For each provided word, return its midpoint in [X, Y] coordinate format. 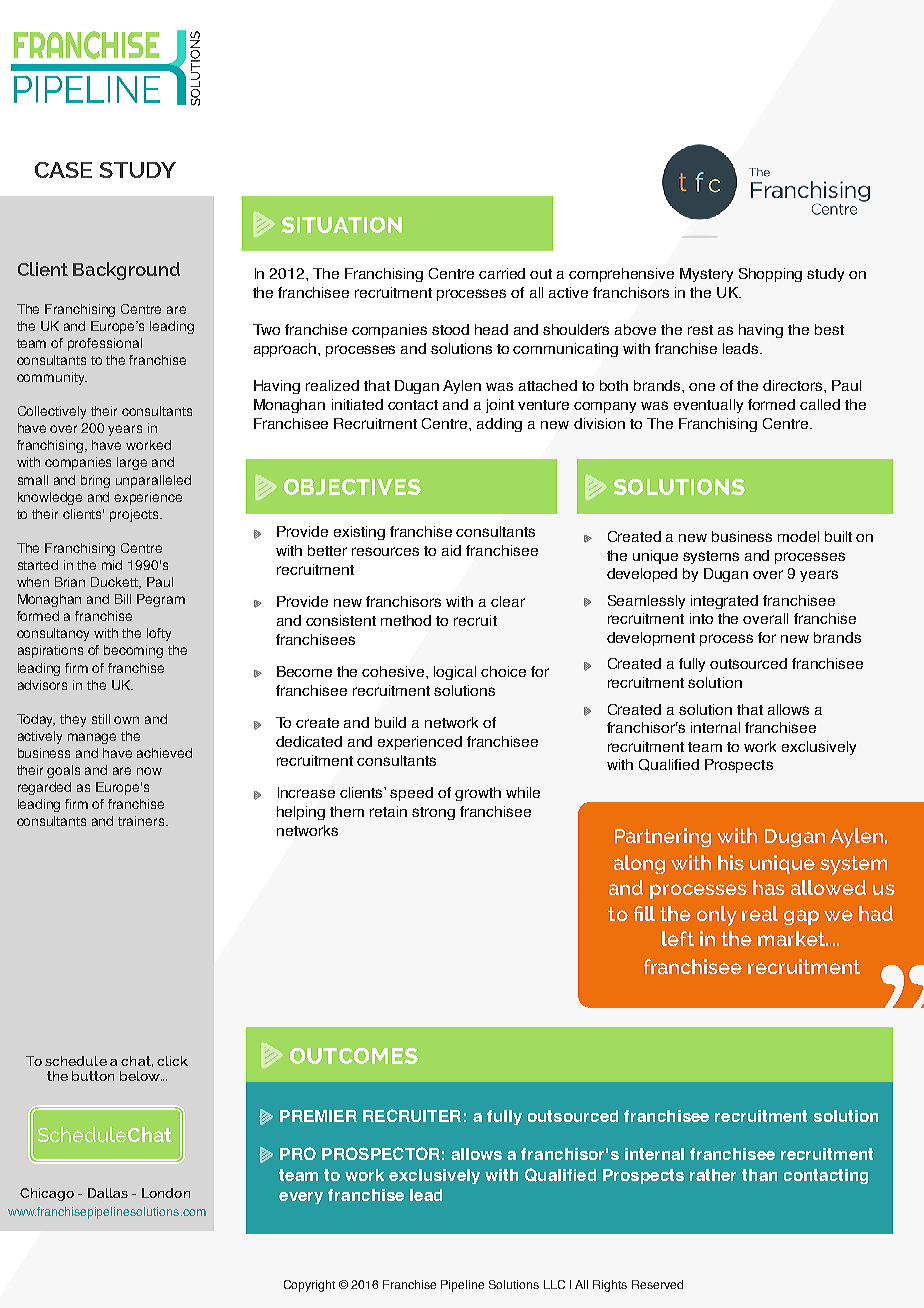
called [820, 404]
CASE [63, 170]
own [126, 720]
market [792, 938]
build [390, 722]
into [701, 618]
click [172, 1061]
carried [502, 273]
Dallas [108, 1193]
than [759, 1175]
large [132, 463]
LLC [554, 1284]
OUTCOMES [354, 1056]
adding [499, 425]
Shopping [770, 275]
